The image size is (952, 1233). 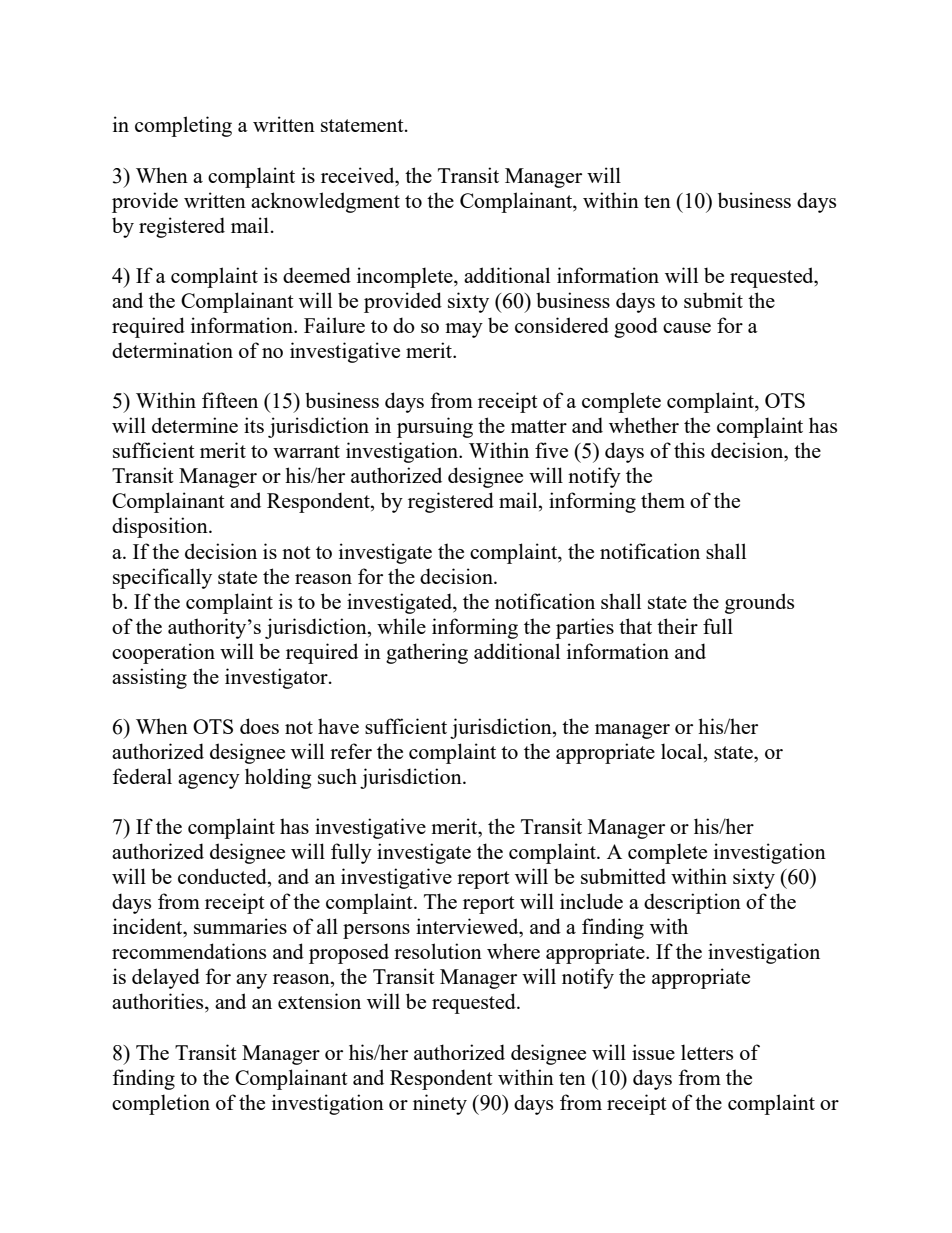 What do you see at coordinates (401, 626) in the page?
I see `while` at bounding box center [401, 626].
